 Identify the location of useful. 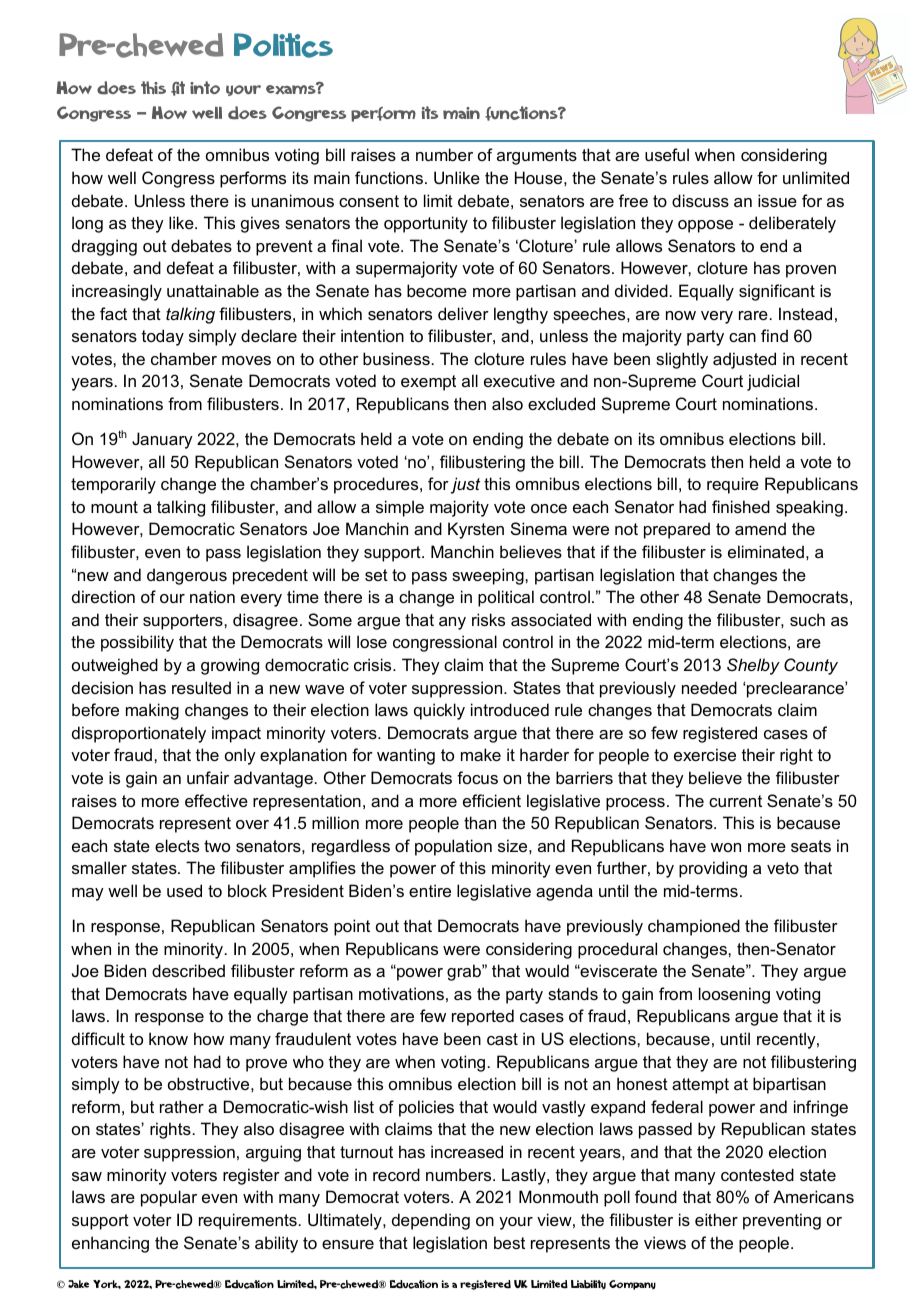
(667, 154).
